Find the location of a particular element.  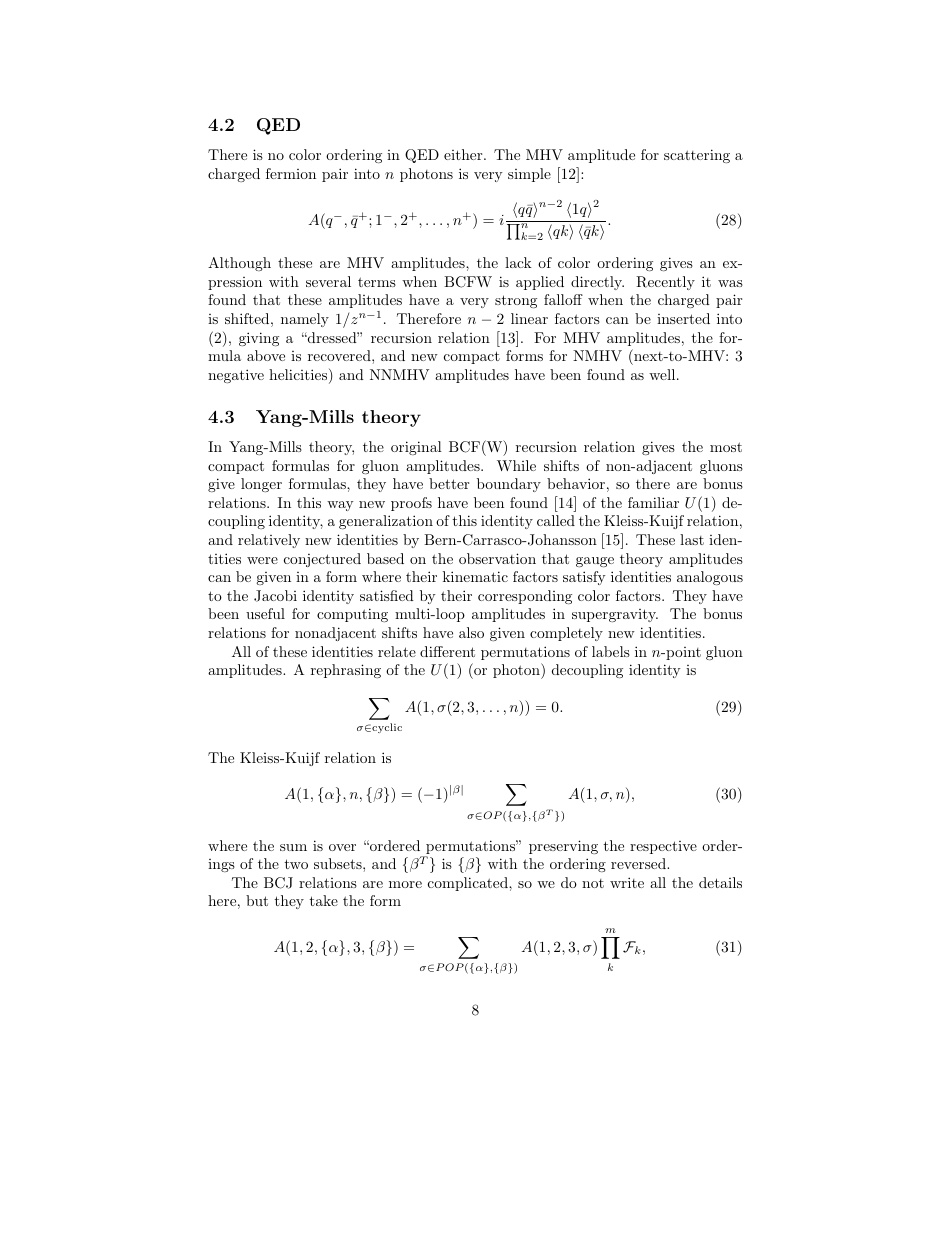

two is located at coordinates (296, 864).
